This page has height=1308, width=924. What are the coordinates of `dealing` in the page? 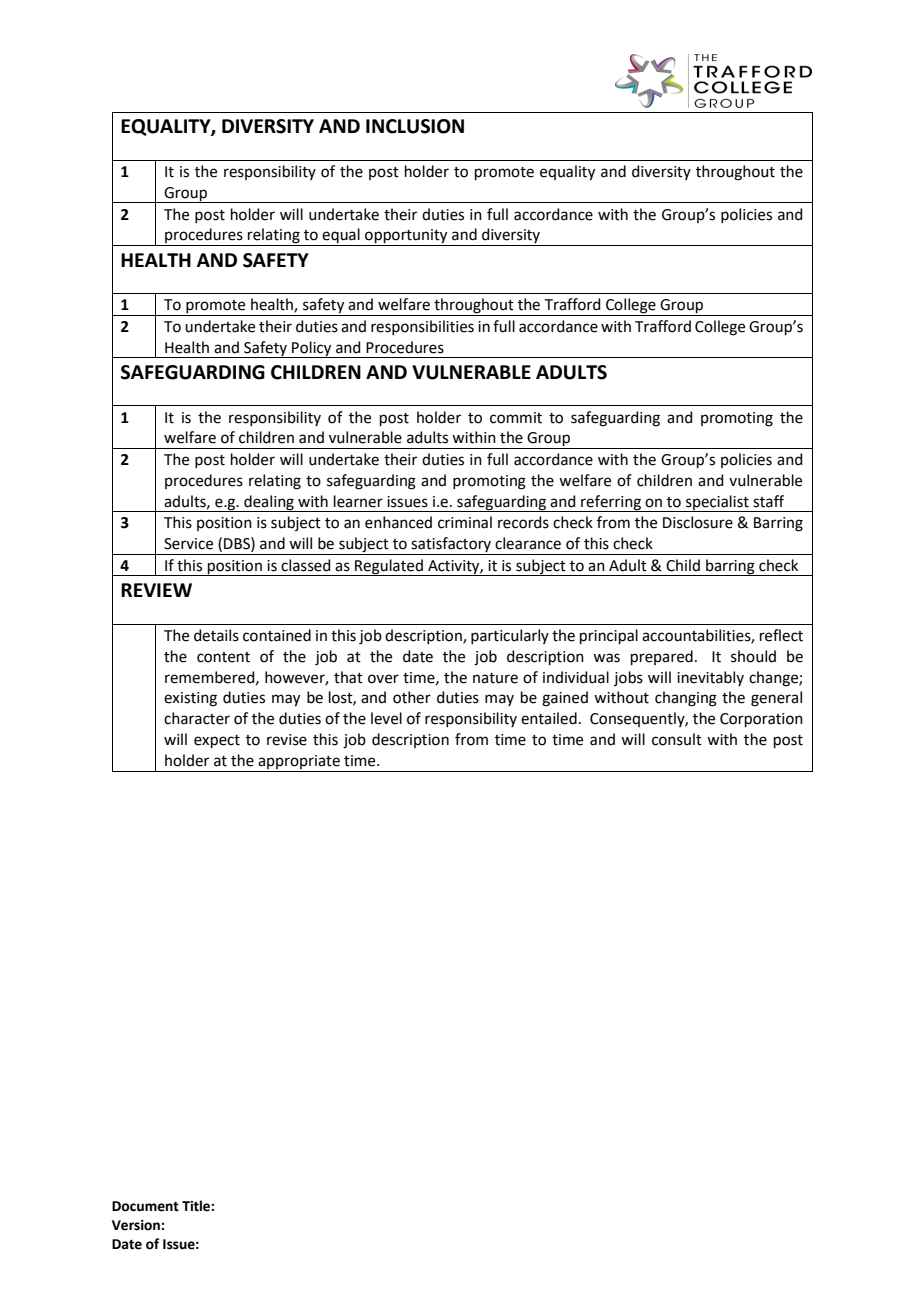 It's located at (269, 503).
